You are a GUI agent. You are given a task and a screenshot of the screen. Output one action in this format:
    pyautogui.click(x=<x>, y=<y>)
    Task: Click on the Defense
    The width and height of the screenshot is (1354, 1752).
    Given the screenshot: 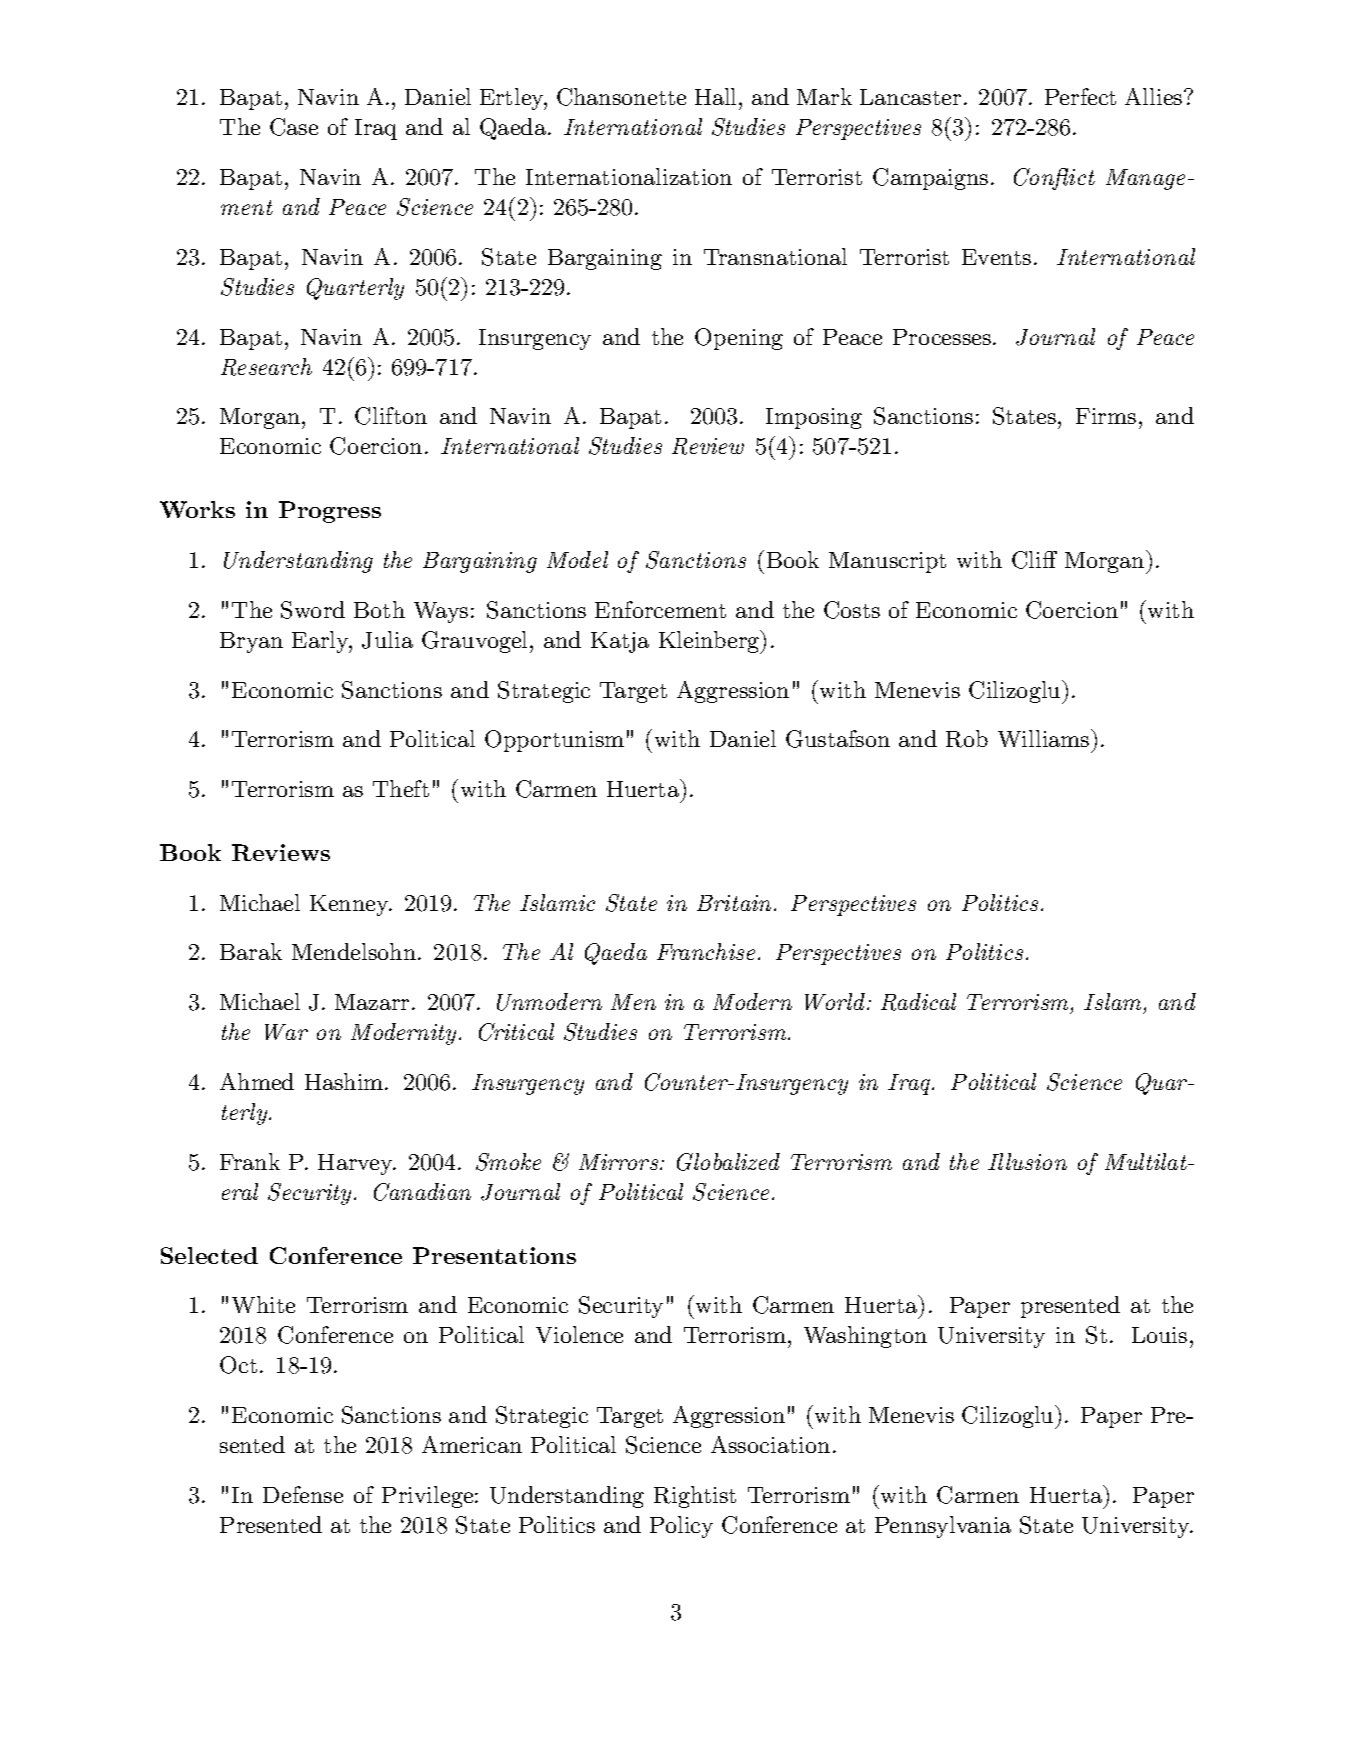 What is the action you would take?
    pyautogui.click(x=303, y=1494)
